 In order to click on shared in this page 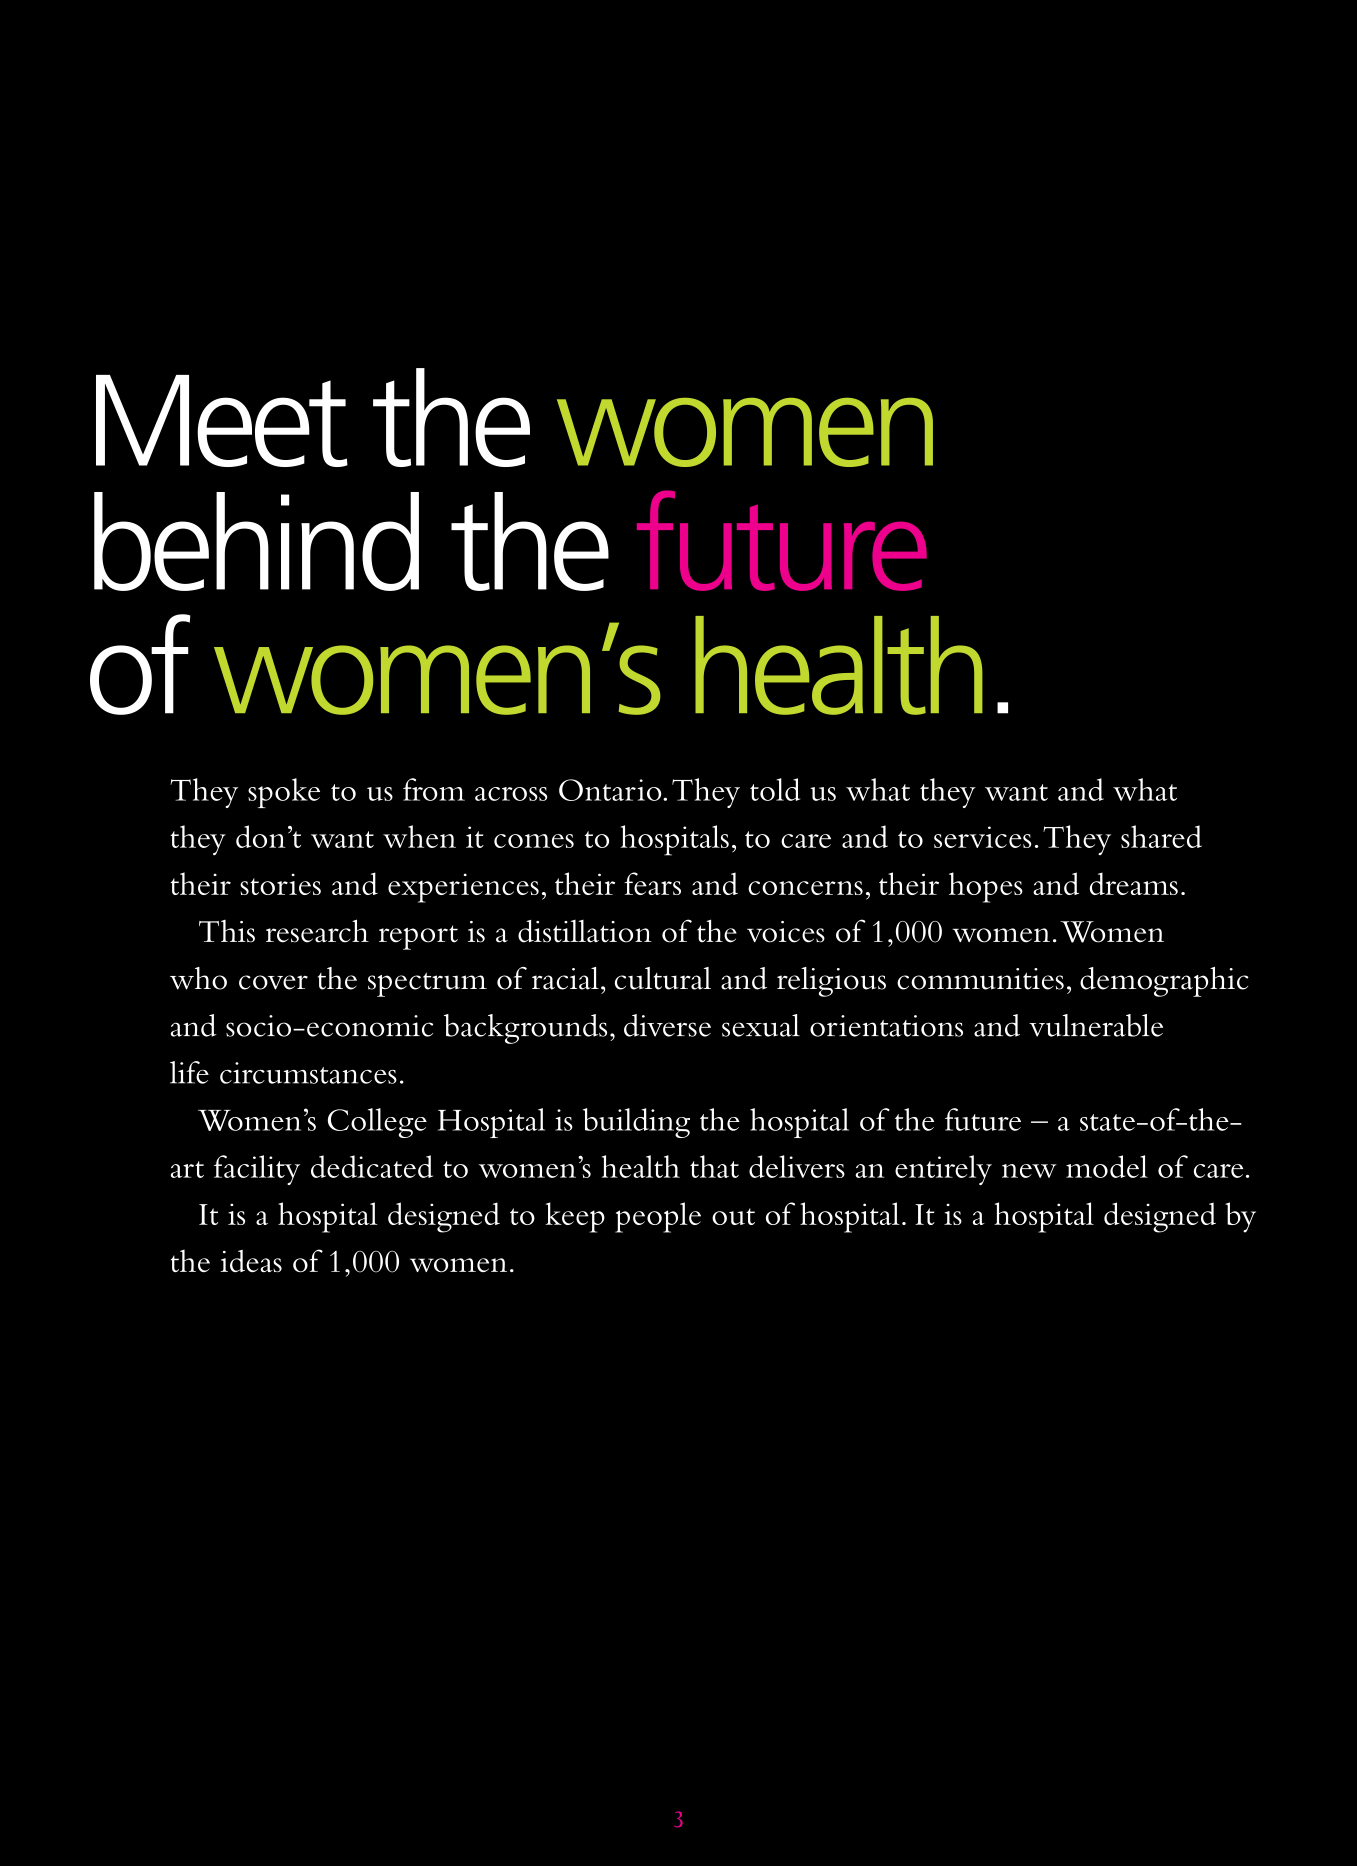, I will do `click(1161, 836)`.
